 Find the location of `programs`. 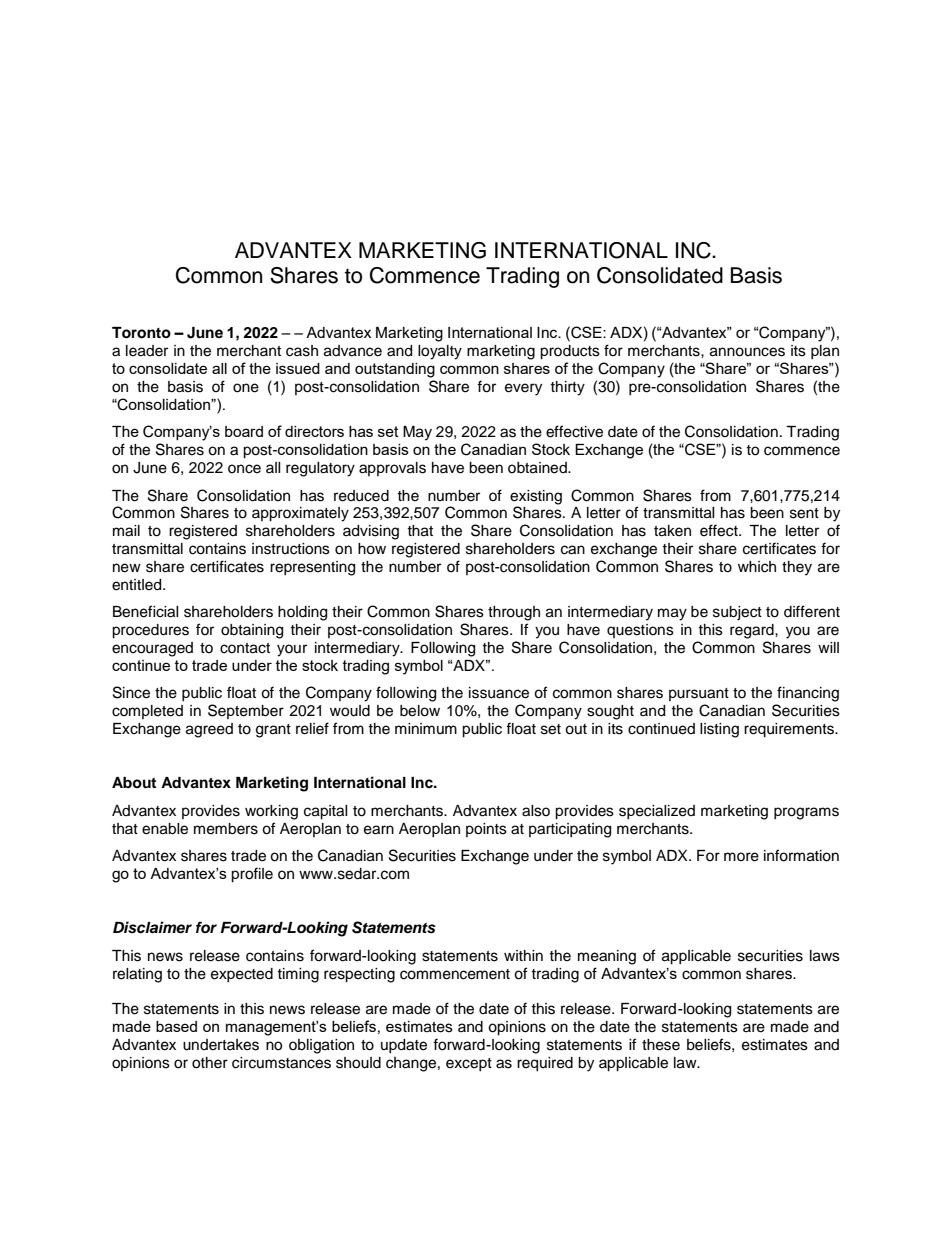

programs is located at coordinates (806, 813).
